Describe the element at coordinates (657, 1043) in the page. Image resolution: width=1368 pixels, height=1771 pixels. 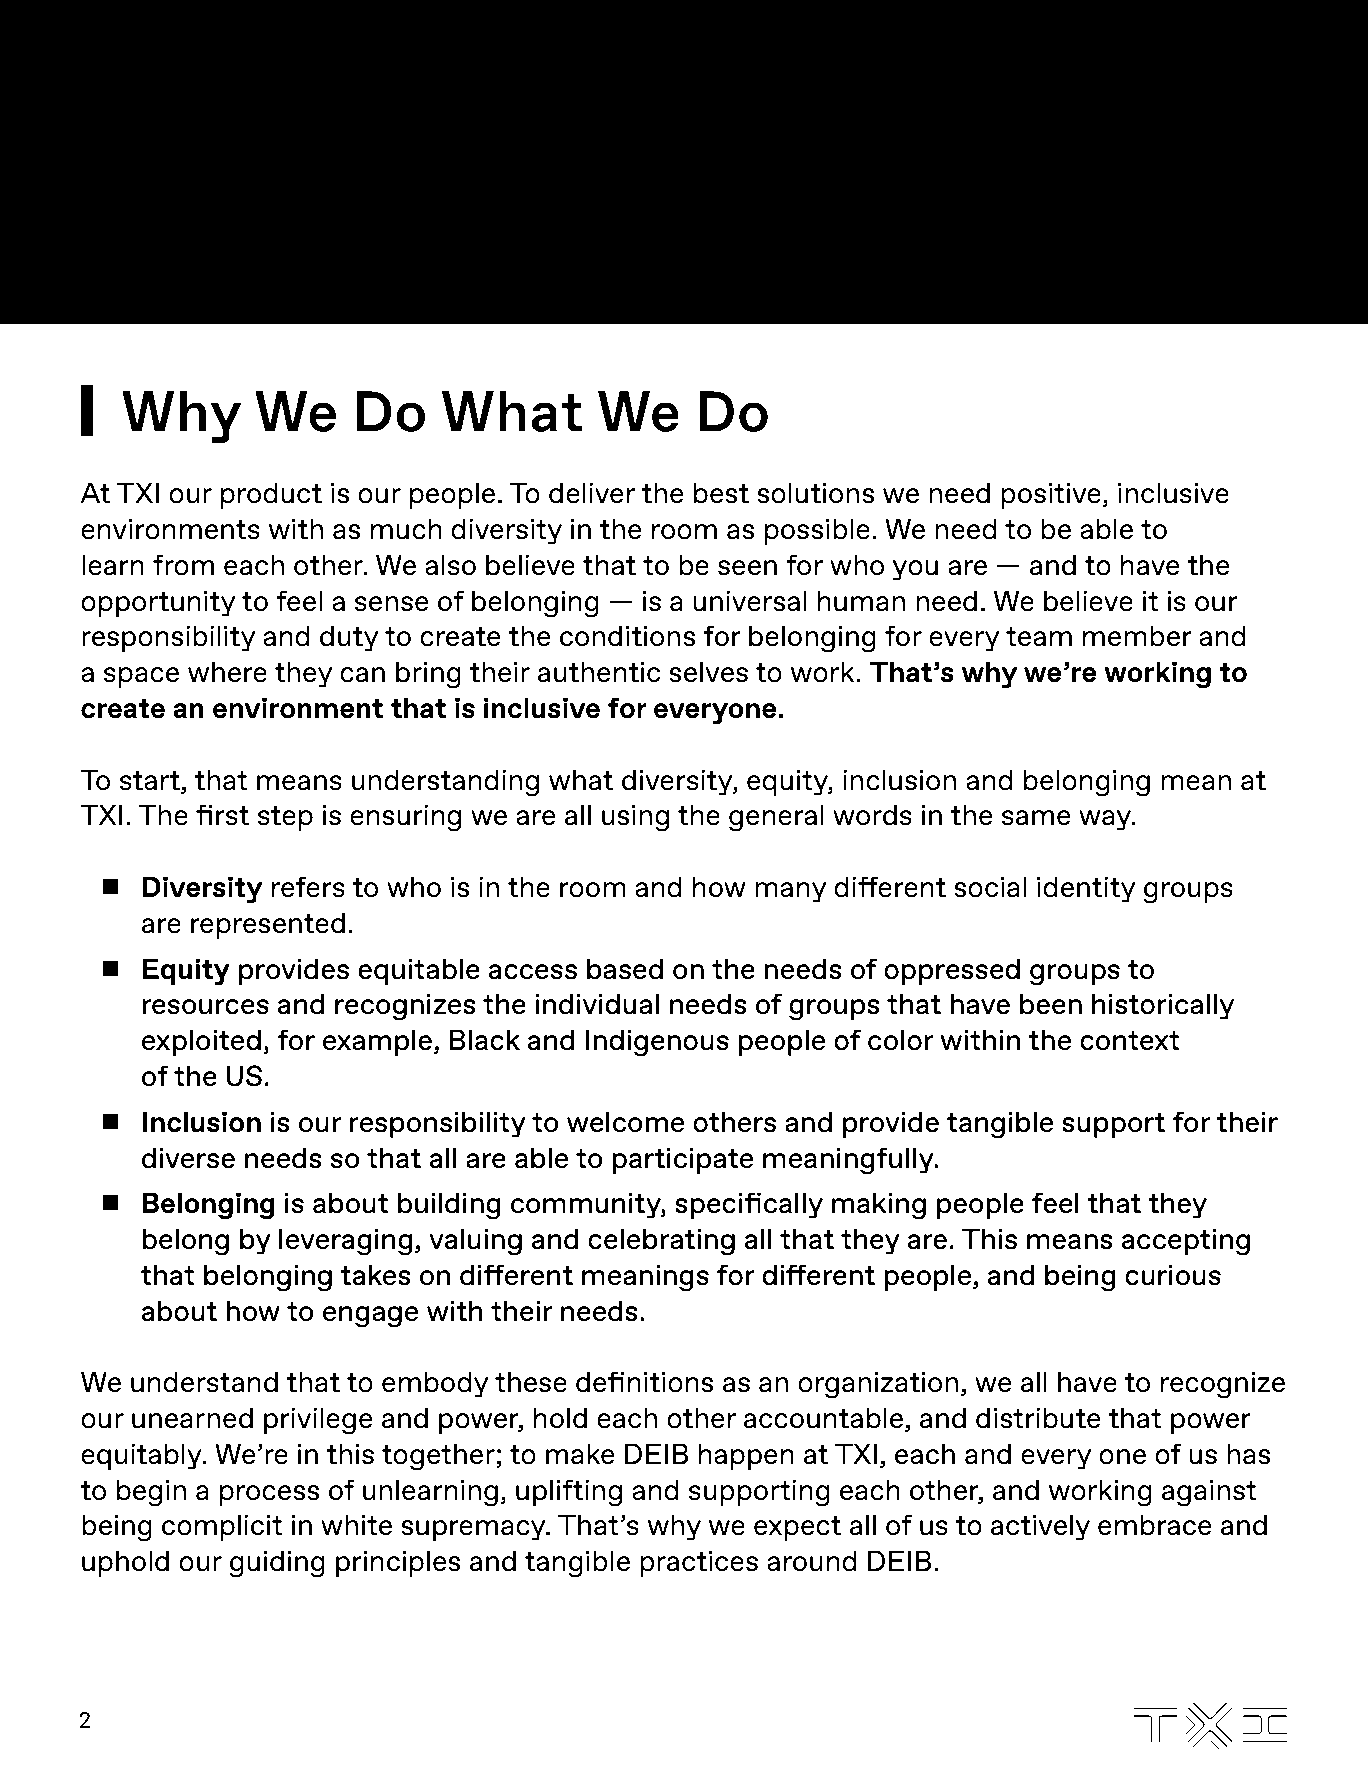
I see `Indigenous` at that location.
